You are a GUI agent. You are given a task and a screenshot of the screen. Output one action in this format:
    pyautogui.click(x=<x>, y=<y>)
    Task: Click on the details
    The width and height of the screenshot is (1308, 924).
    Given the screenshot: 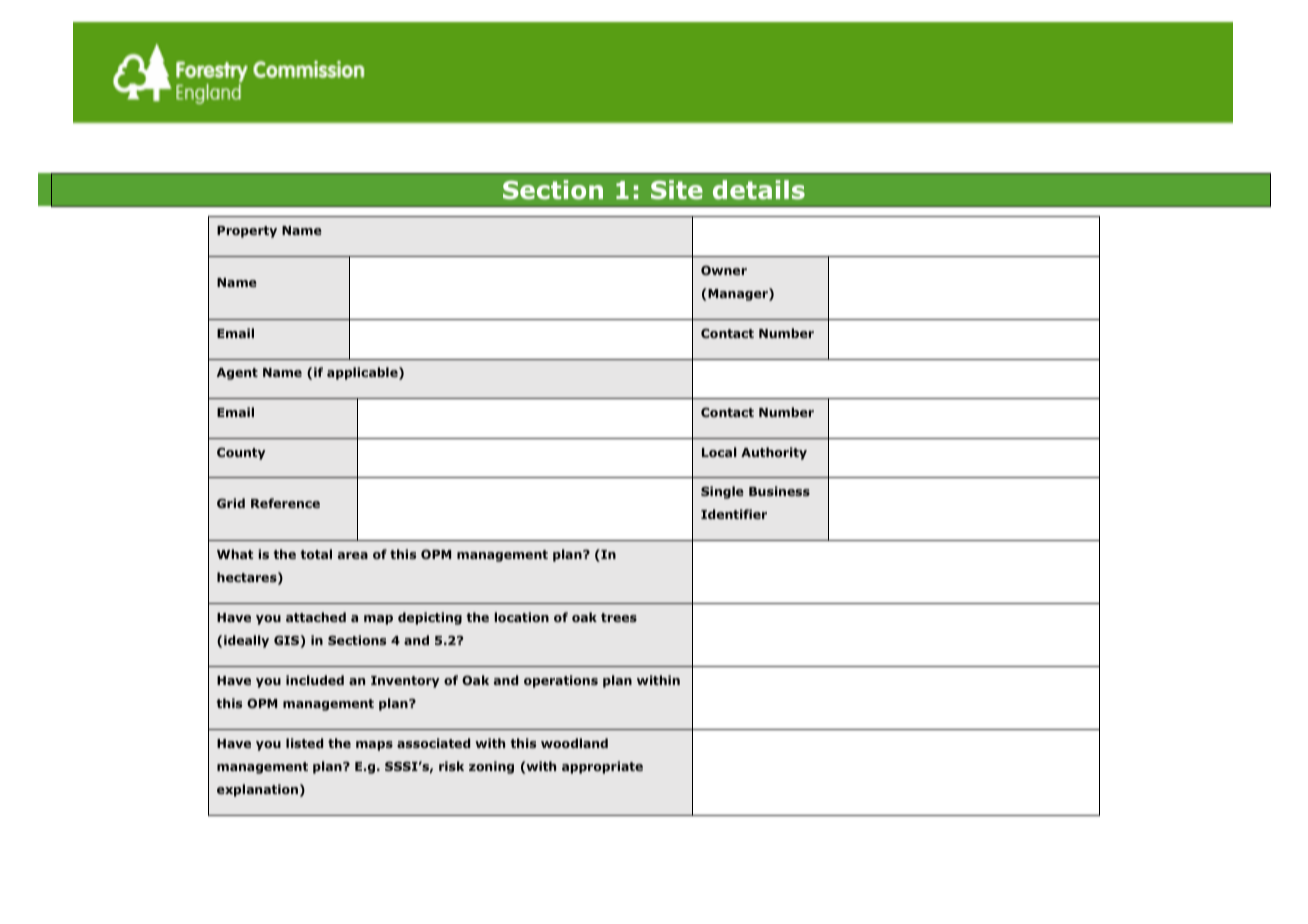 What is the action you would take?
    pyautogui.click(x=759, y=190)
